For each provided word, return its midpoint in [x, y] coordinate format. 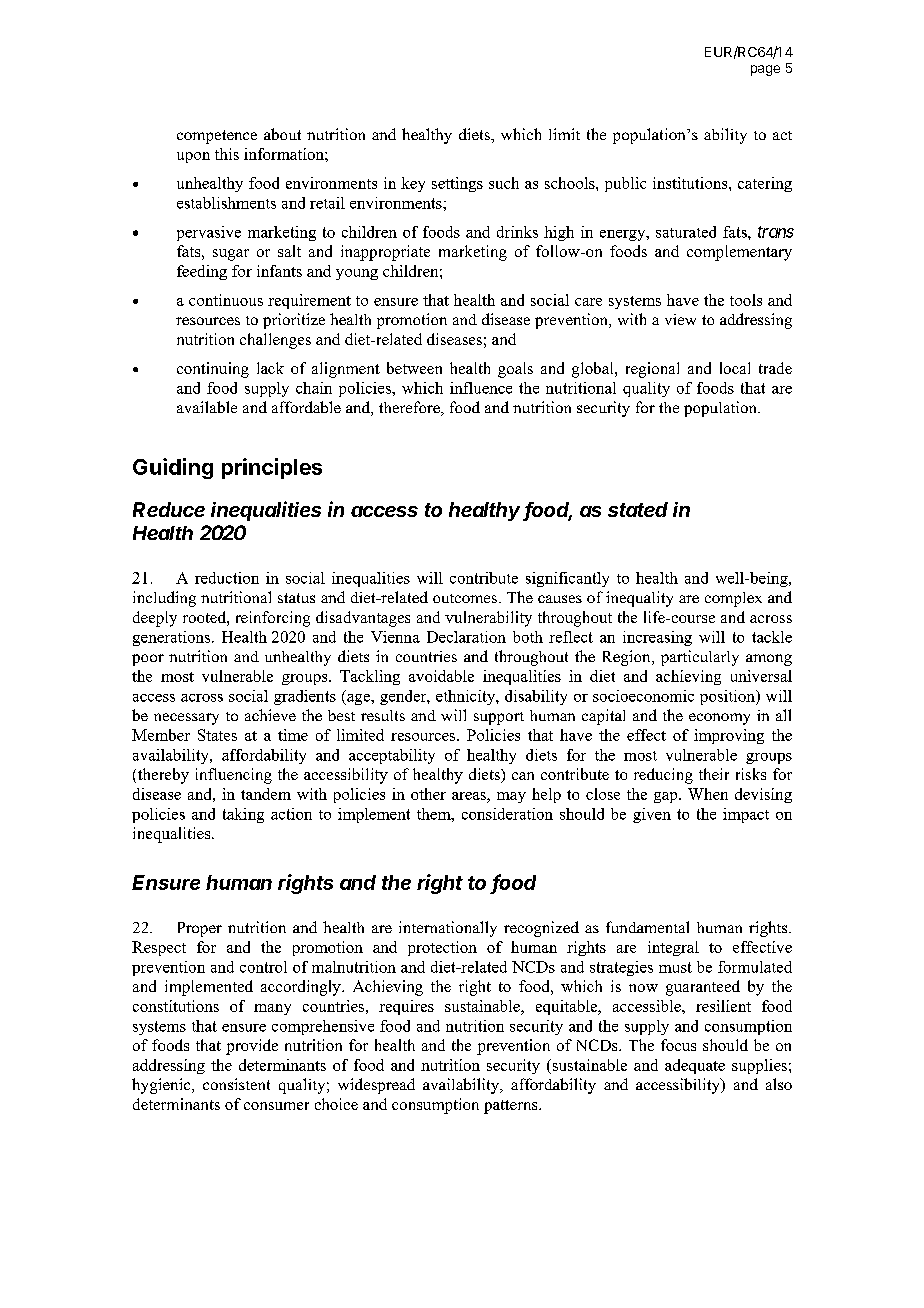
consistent [236, 1084]
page [765, 70]
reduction [227, 578]
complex [733, 599]
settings [457, 184]
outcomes [465, 598]
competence [217, 137]
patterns [512, 1107]
